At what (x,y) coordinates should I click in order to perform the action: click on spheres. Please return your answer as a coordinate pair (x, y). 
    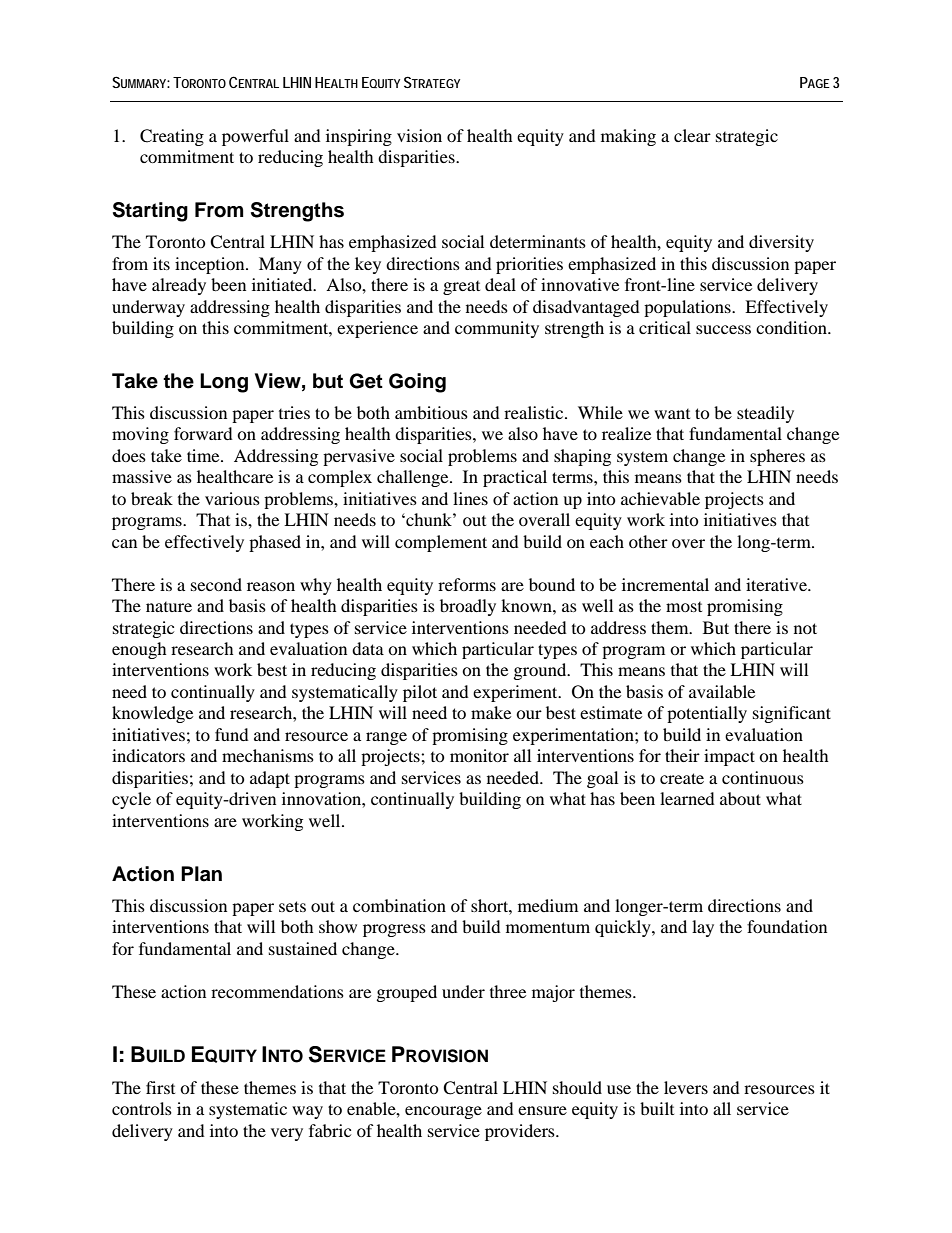
    Looking at the image, I should click on (777, 457).
